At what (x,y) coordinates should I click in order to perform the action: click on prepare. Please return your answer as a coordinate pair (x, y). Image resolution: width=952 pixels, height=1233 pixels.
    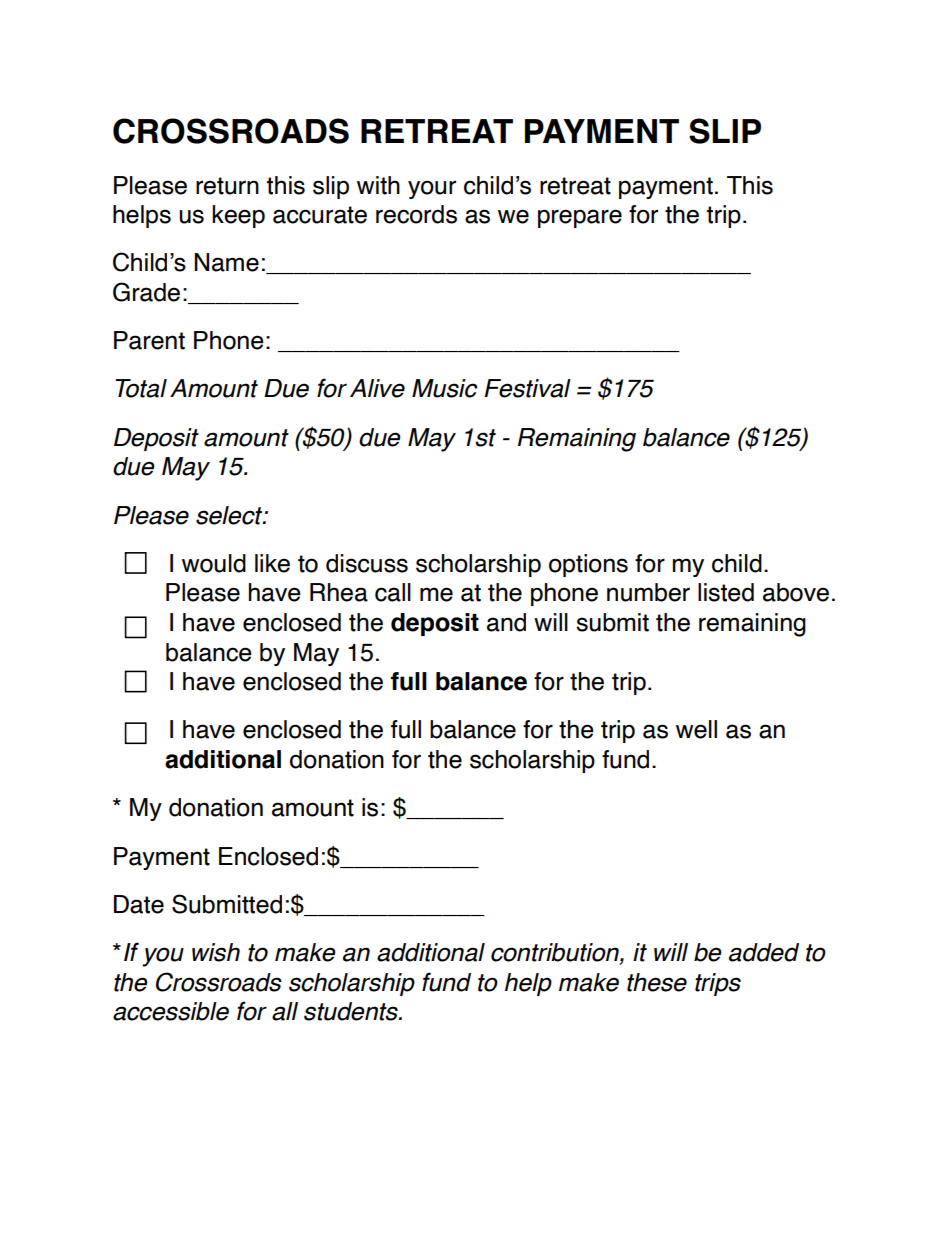
    Looking at the image, I should click on (580, 218).
